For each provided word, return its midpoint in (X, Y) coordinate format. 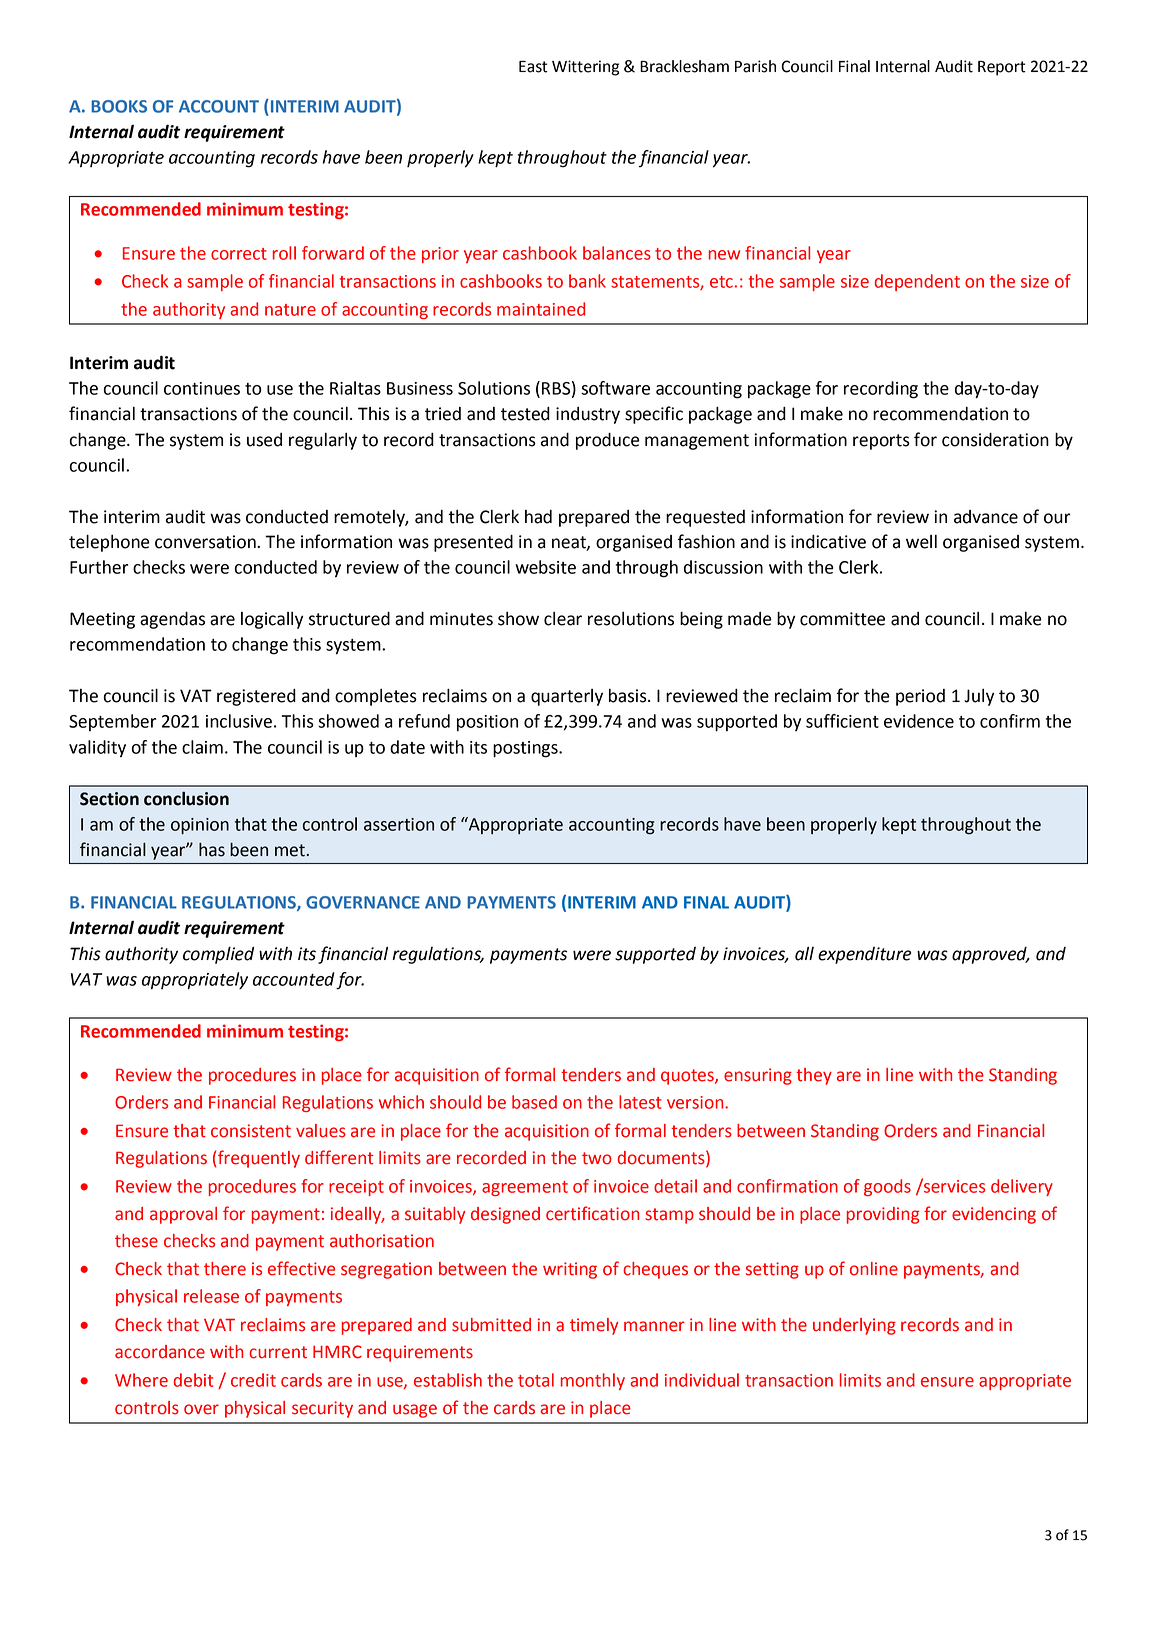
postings (526, 749)
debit (193, 1380)
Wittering (585, 68)
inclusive (239, 721)
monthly (593, 1381)
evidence (919, 721)
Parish (755, 66)
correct (239, 254)
